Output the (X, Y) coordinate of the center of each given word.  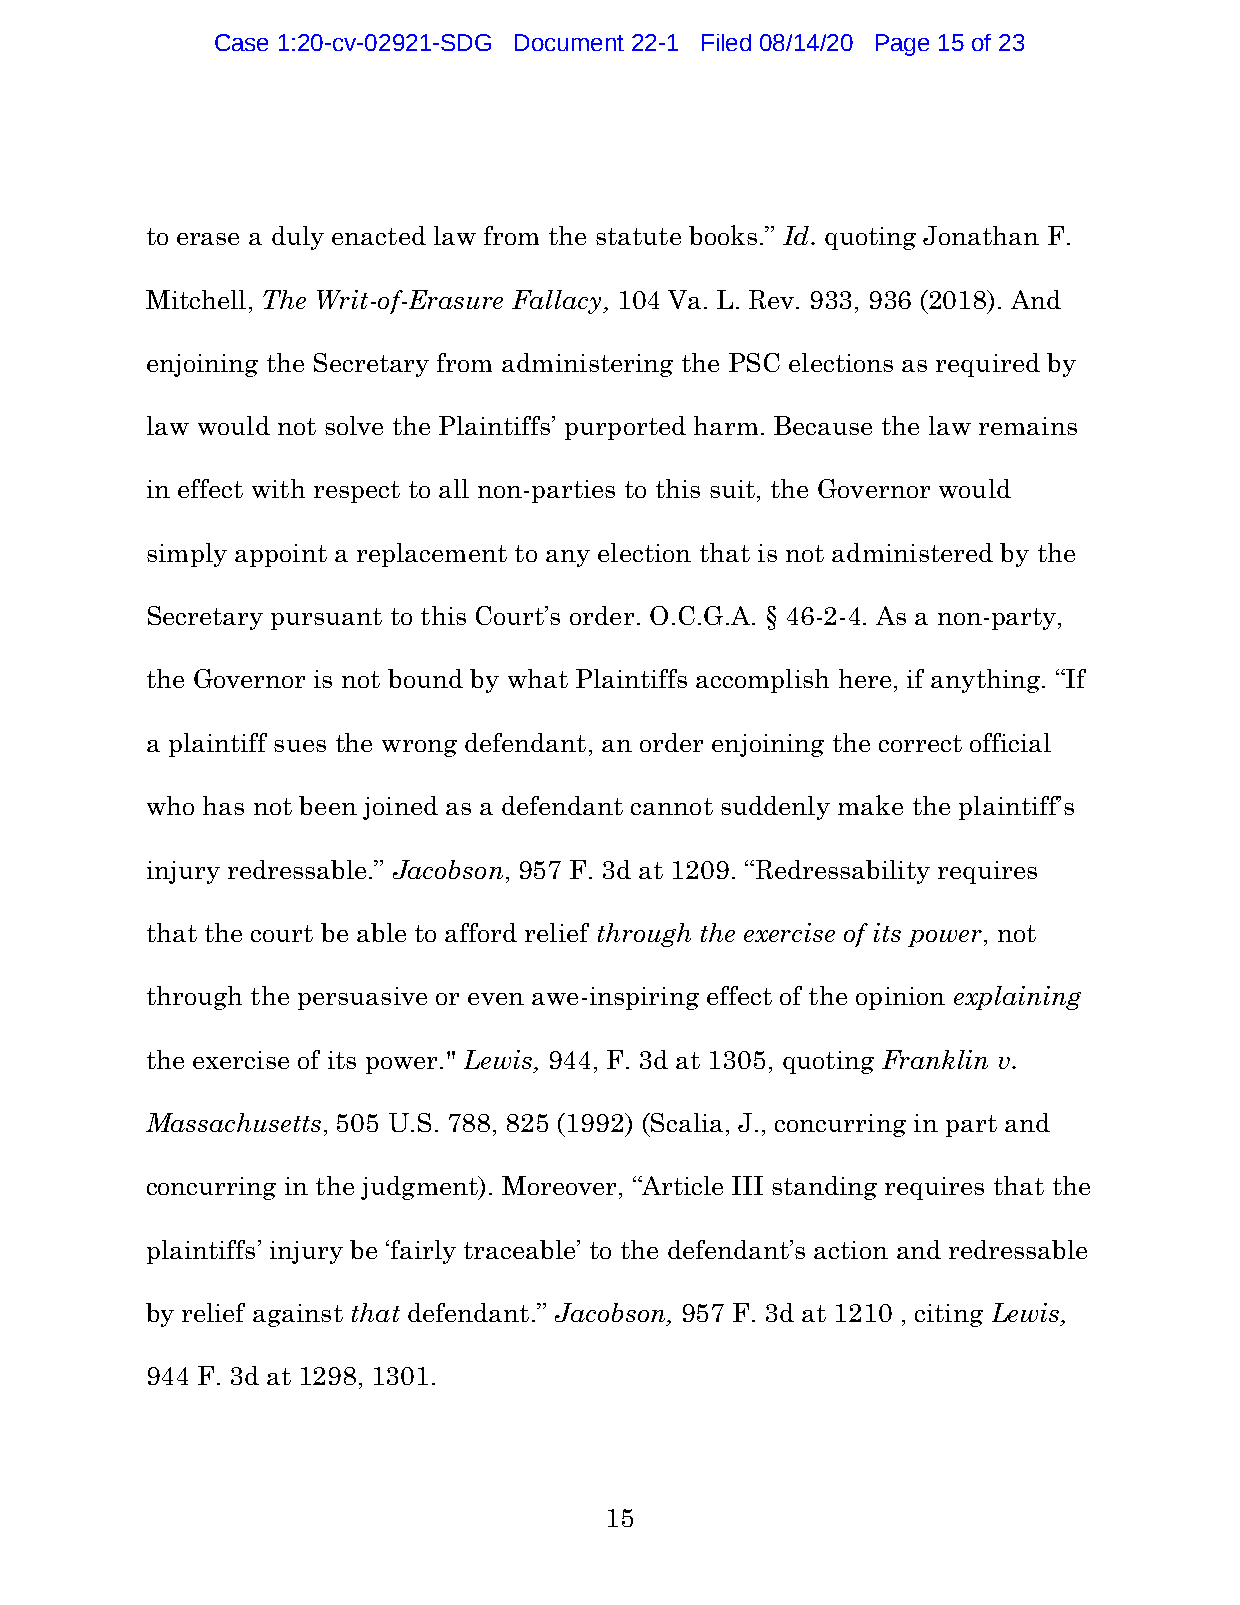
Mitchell (196, 299)
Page (902, 45)
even (496, 999)
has (223, 805)
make (870, 805)
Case (241, 42)
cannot (672, 806)
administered (912, 552)
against (298, 1315)
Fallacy (558, 302)
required (988, 365)
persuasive (362, 998)
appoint (281, 555)
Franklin (935, 1059)
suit (732, 489)
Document (569, 42)
